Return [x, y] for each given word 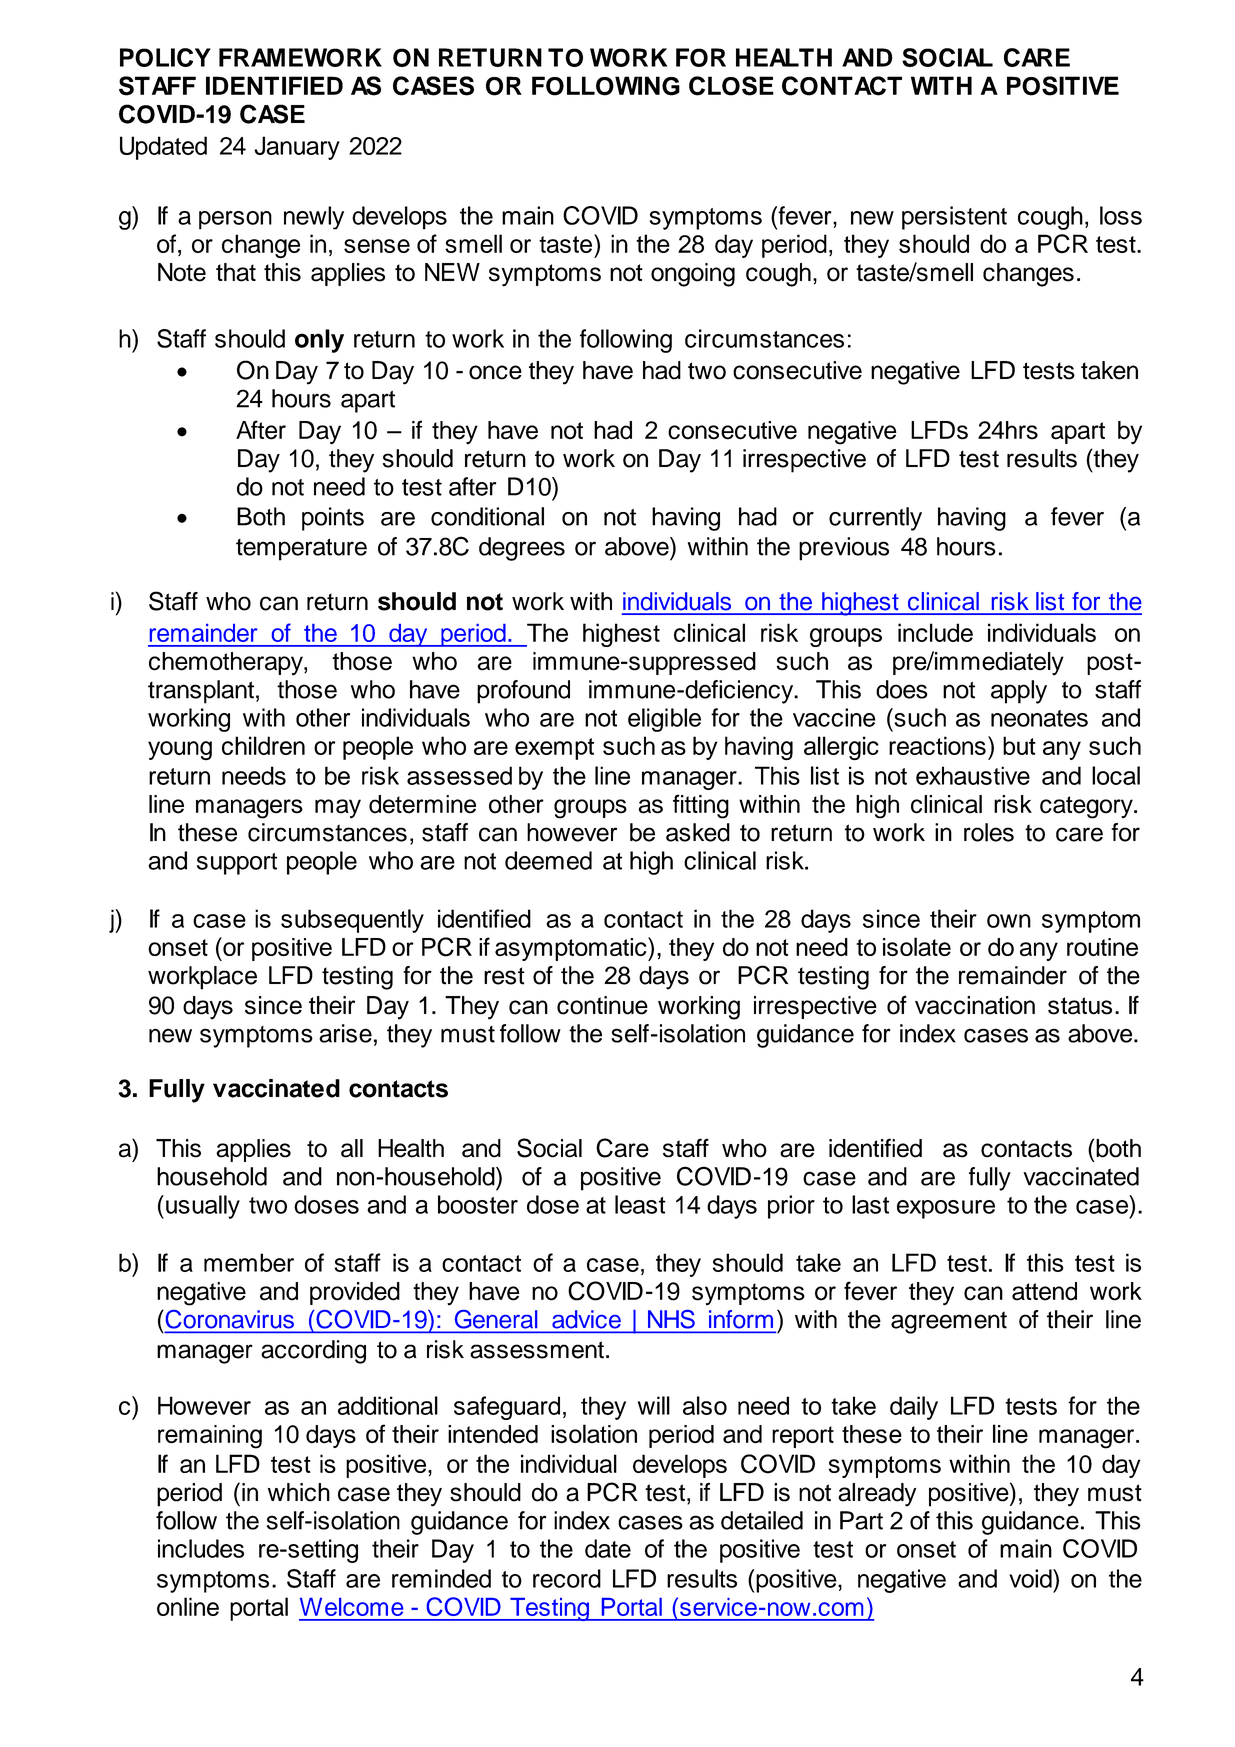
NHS [671, 1319]
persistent [954, 218]
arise [345, 1033]
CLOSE [731, 86]
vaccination [975, 1005]
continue [602, 1005]
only [319, 341]
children [263, 745]
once [495, 372]
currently [875, 519]
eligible [664, 720]
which [299, 1492]
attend [1044, 1291]
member [249, 1262]
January [297, 148]
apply [1019, 692]
